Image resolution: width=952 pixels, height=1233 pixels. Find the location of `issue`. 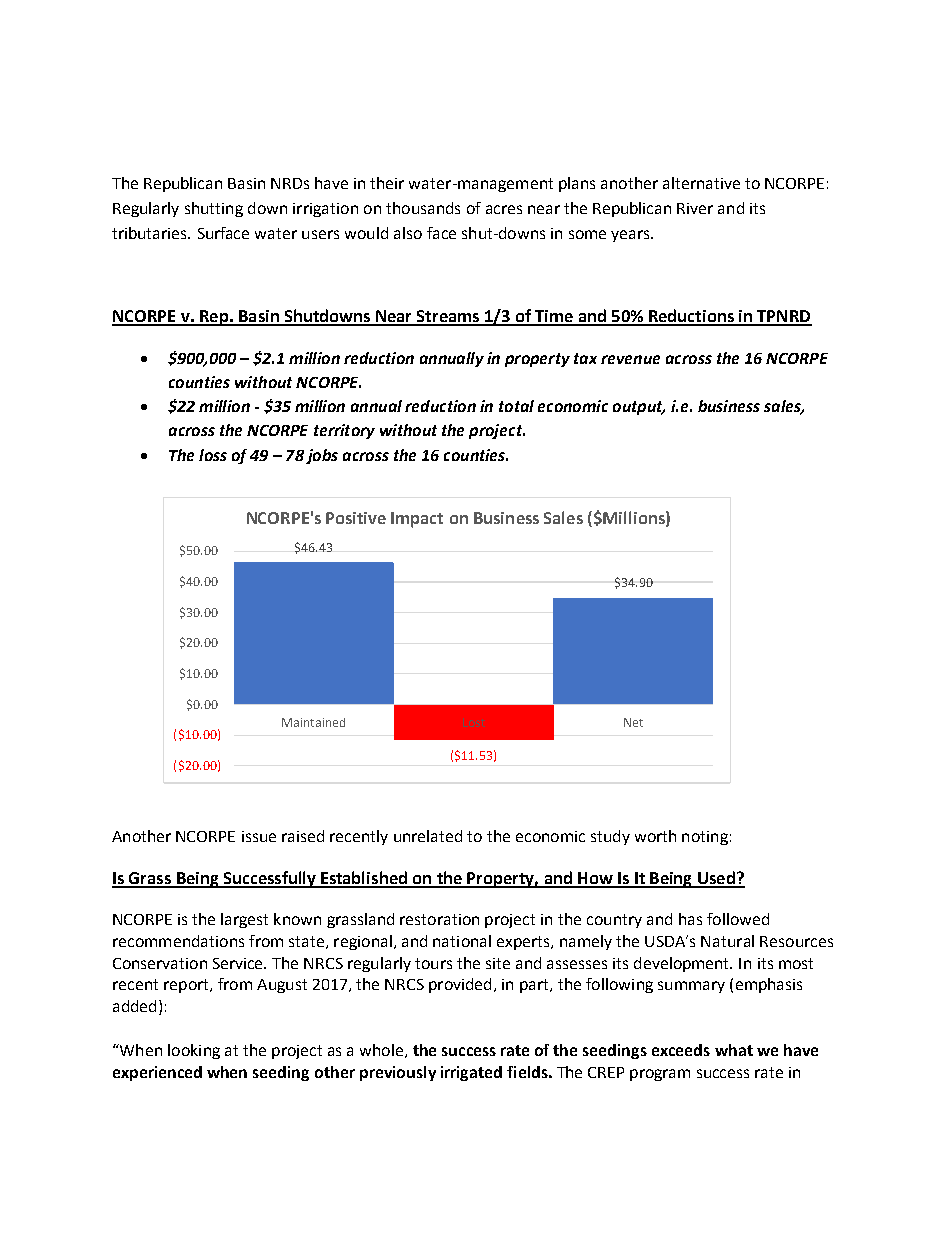

issue is located at coordinates (259, 836).
